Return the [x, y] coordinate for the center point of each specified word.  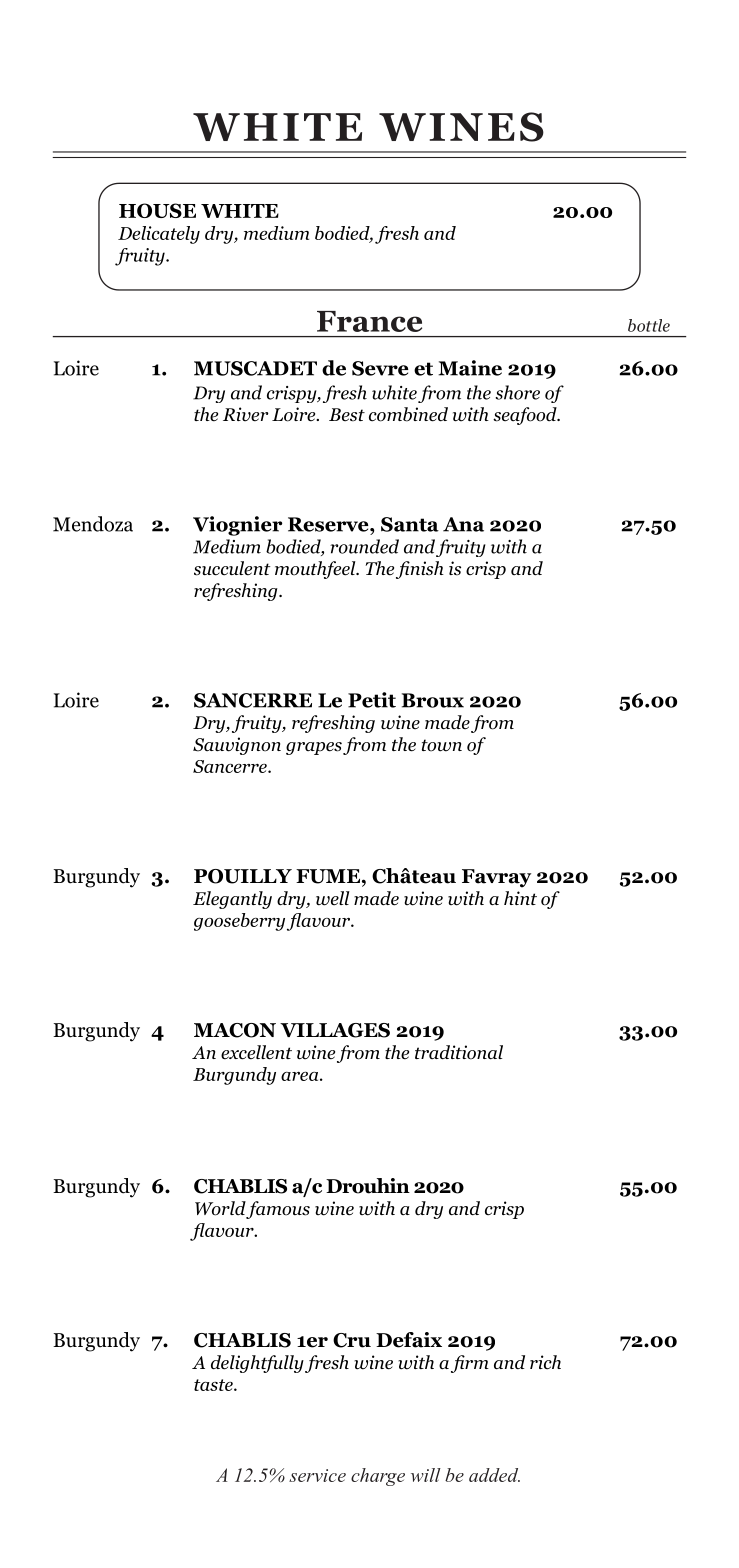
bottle [649, 325]
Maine [470, 368]
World [220, 1208]
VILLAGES [335, 1030]
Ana [463, 524]
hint [520, 898]
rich [545, 1362]
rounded [364, 546]
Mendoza [93, 524]
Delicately [159, 235]
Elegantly [232, 900]
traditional [459, 1052]
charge [378, 1477]
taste [214, 1385]
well [333, 898]
